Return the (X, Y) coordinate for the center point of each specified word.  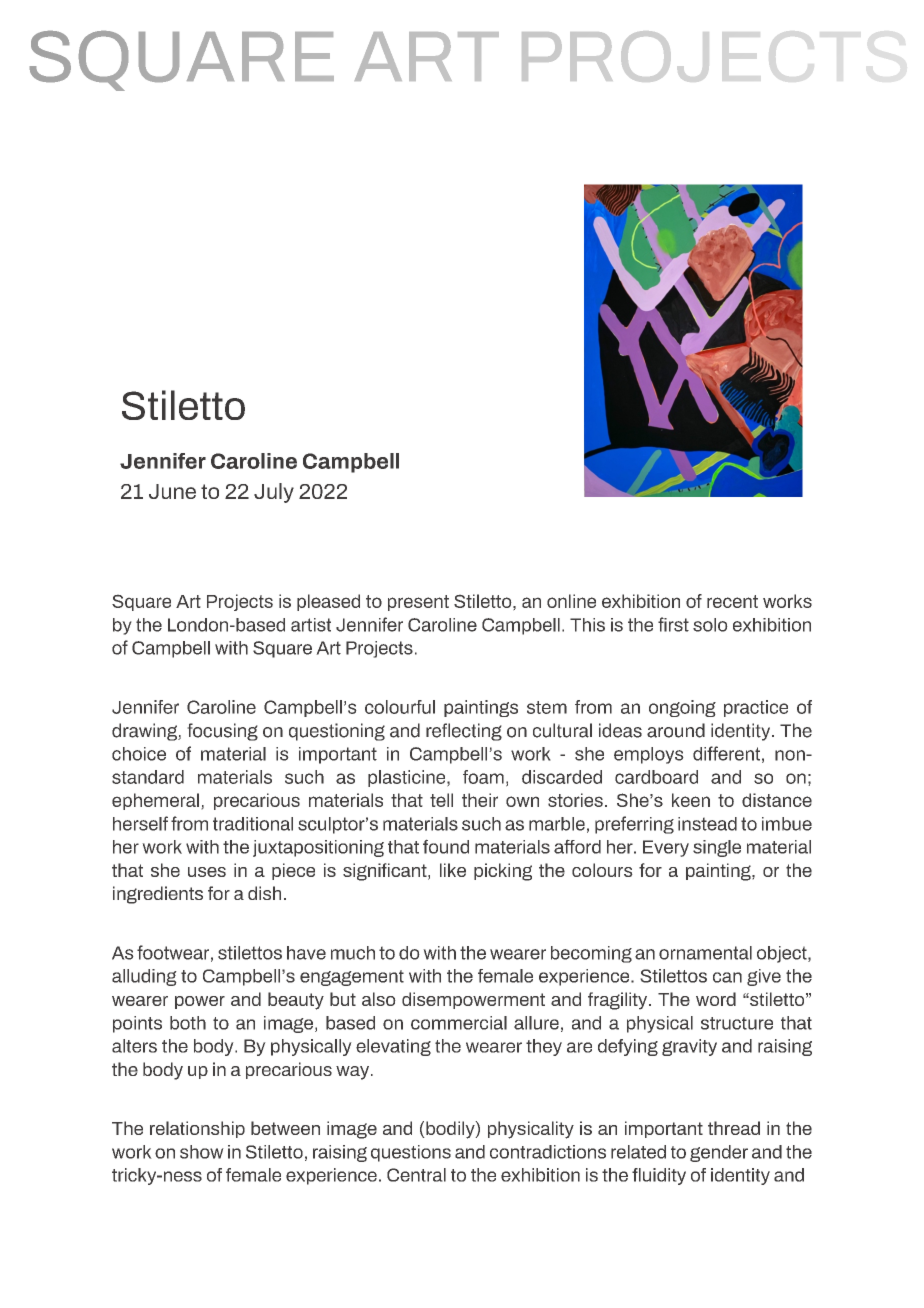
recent (732, 601)
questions (411, 1153)
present (418, 603)
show (202, 1152)
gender (719, 1153)
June (172, 491)
